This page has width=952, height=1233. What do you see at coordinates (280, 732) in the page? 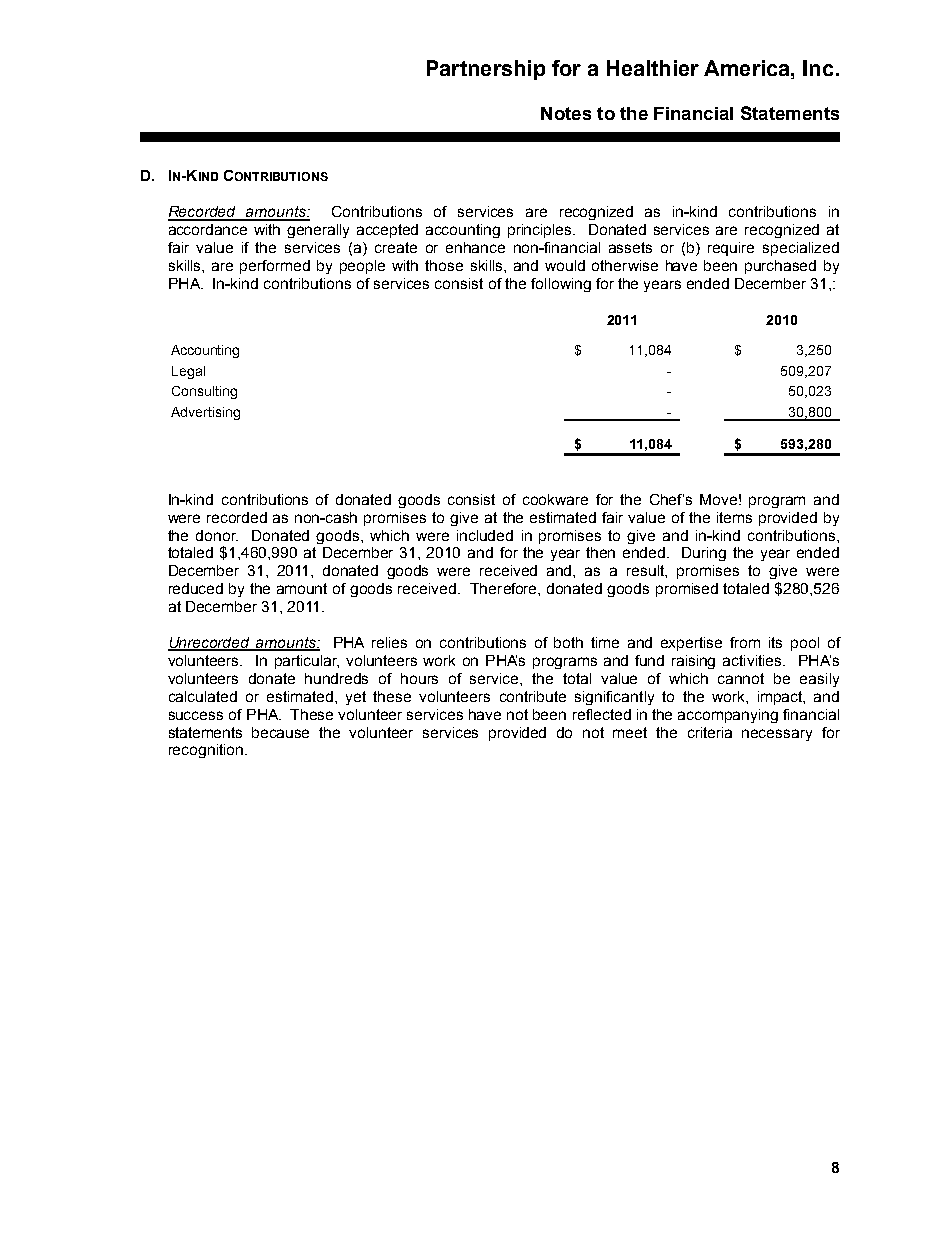
I see `because` at bounding box center [280, 732].
